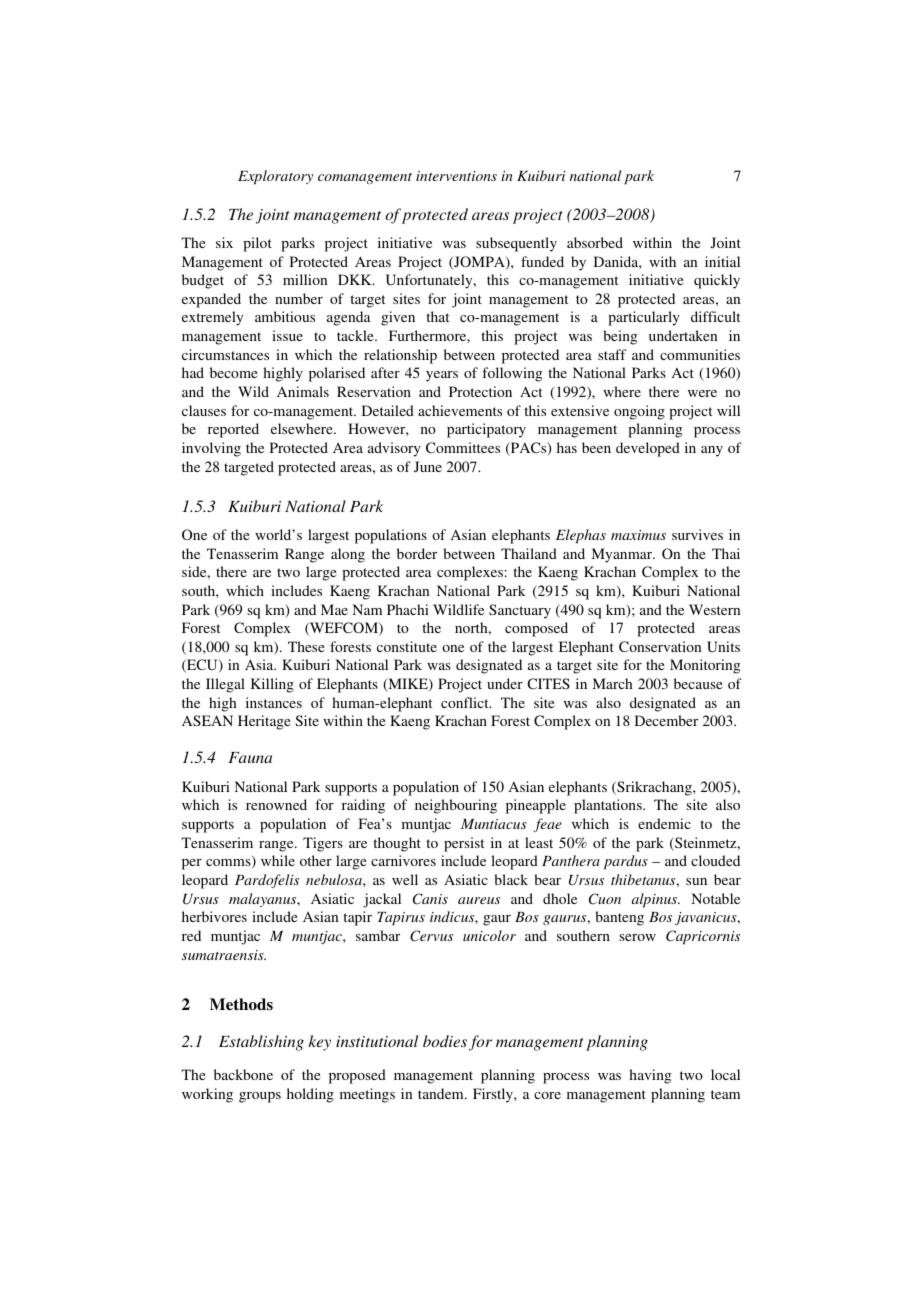 The width and height of the page is (924, 1308). Describe the element at coordinates (650, 1076) in the page. I see `having` at that location.
